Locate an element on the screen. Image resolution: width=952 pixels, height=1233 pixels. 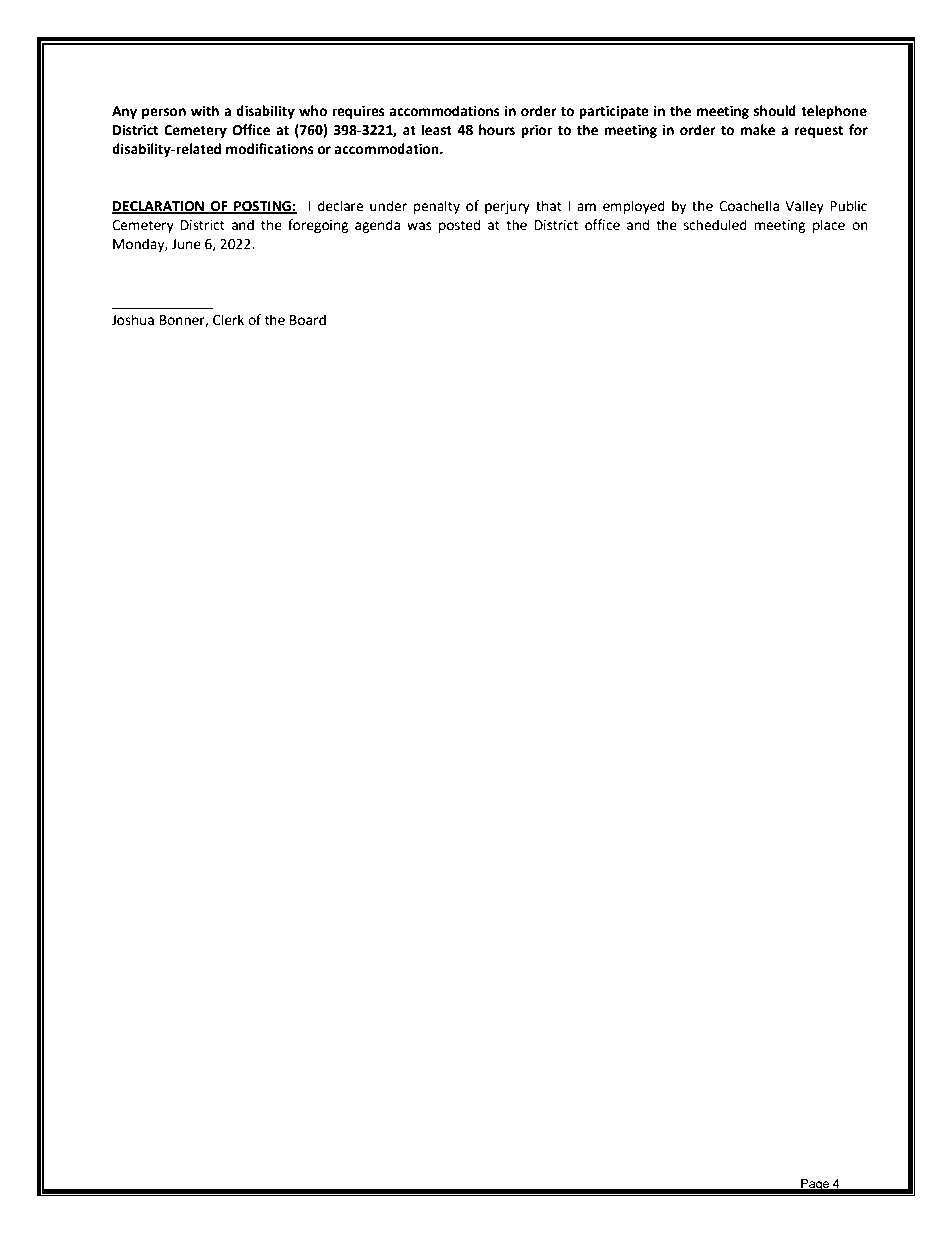
place is located at coordinates (829, 226).
